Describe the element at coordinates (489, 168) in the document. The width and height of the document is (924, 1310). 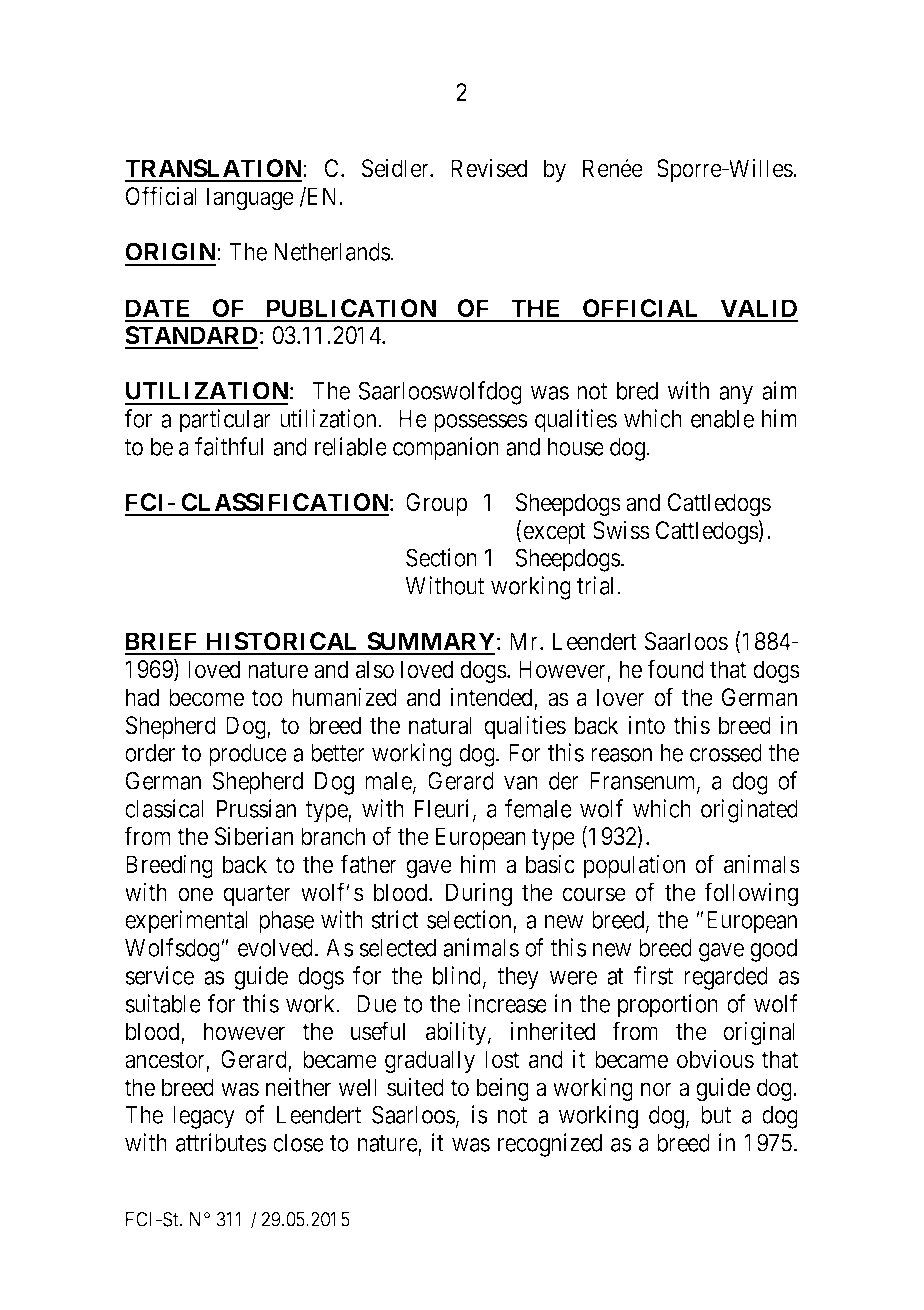
I see `Revised` at that location.
